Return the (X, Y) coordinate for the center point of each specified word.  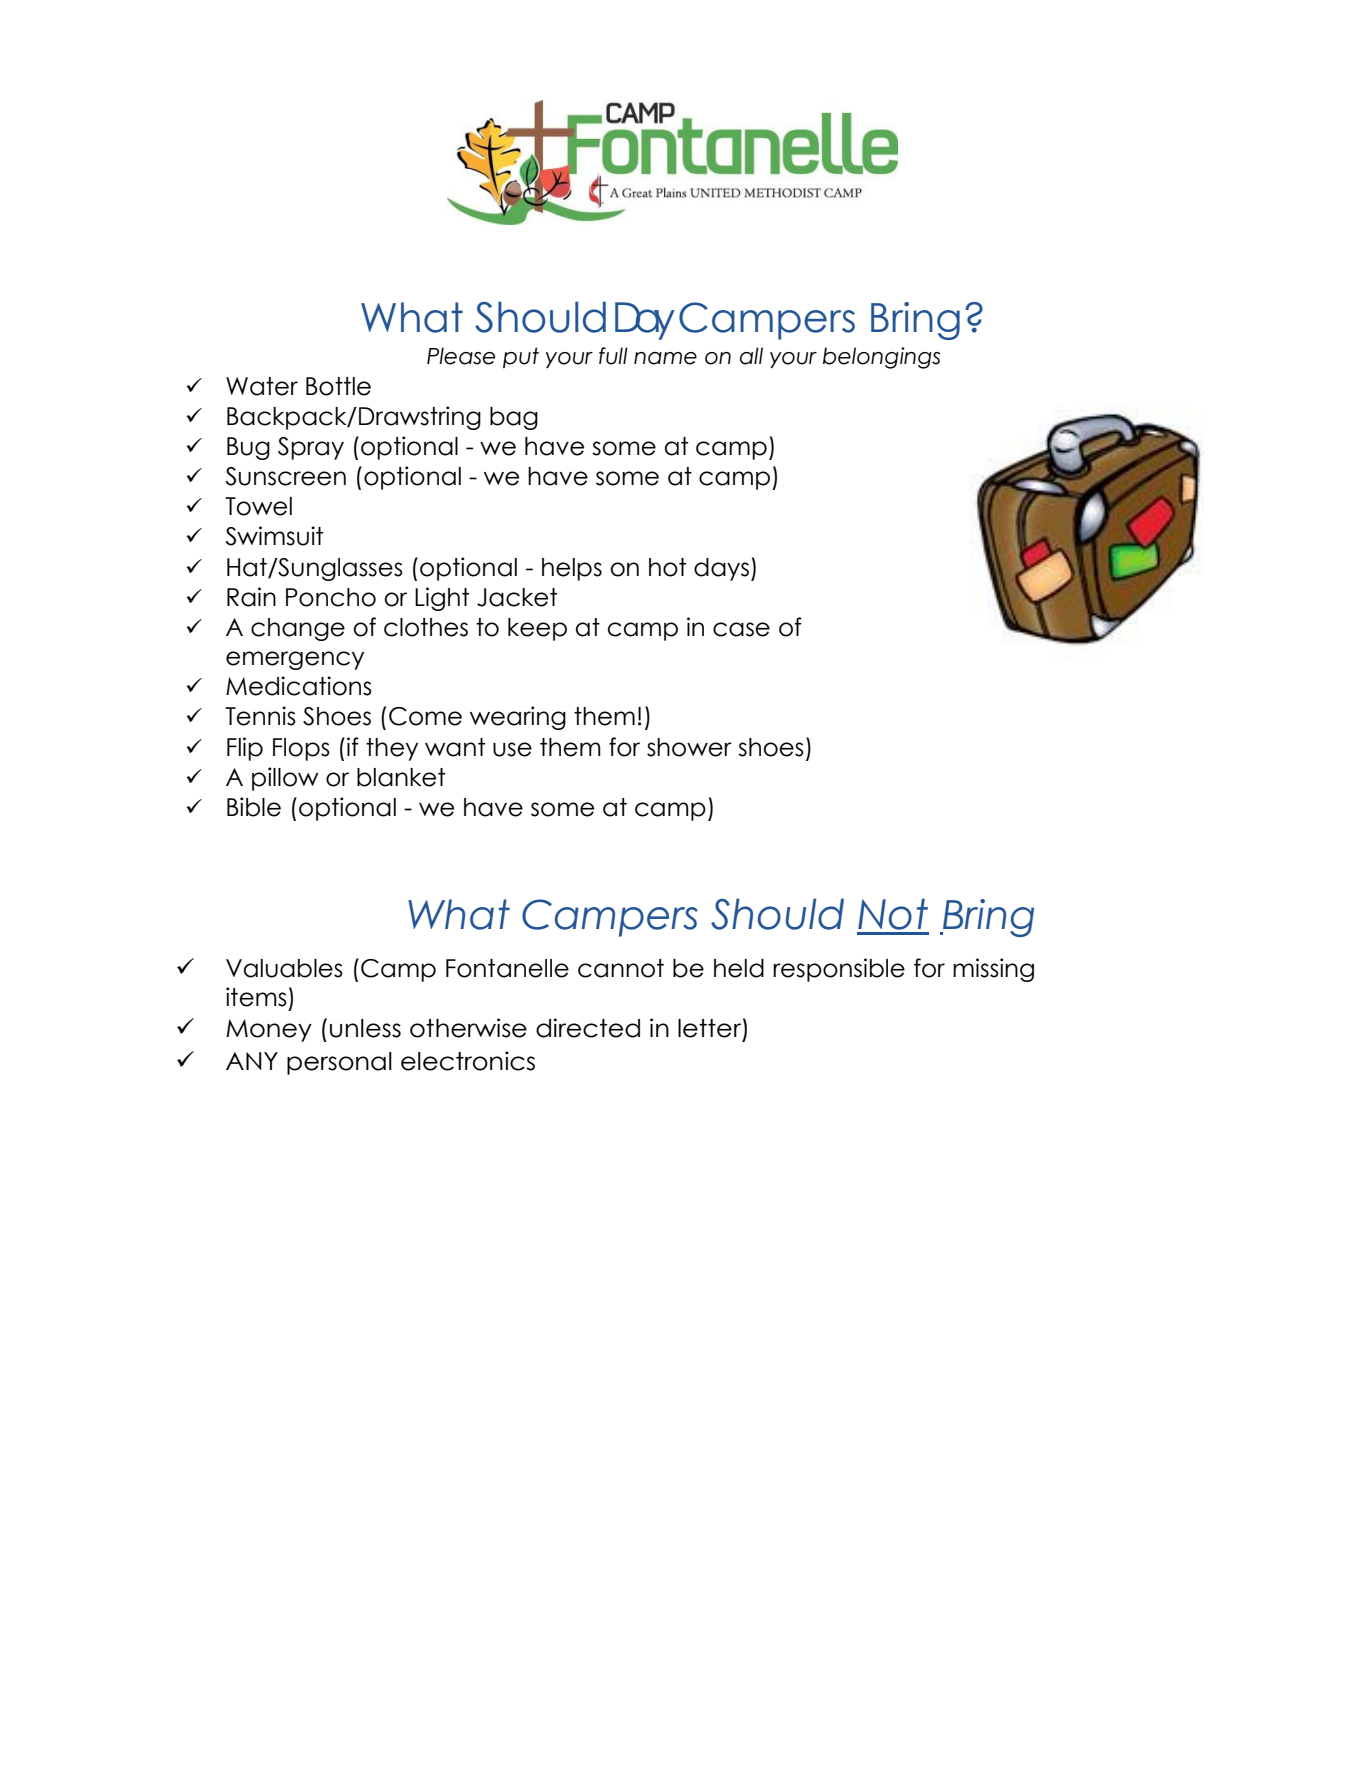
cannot (621, 968)
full (613, 356)
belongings (881, 358)
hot (667, 567)
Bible (254, 807)
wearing (518, 718)
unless (365, 1028)
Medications (299, 686)
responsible (839, 970)
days (721, 569)
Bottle (338, 386)
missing (993, 970)
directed (588, 1028)
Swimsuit (274, 536)
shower (689, 747)
